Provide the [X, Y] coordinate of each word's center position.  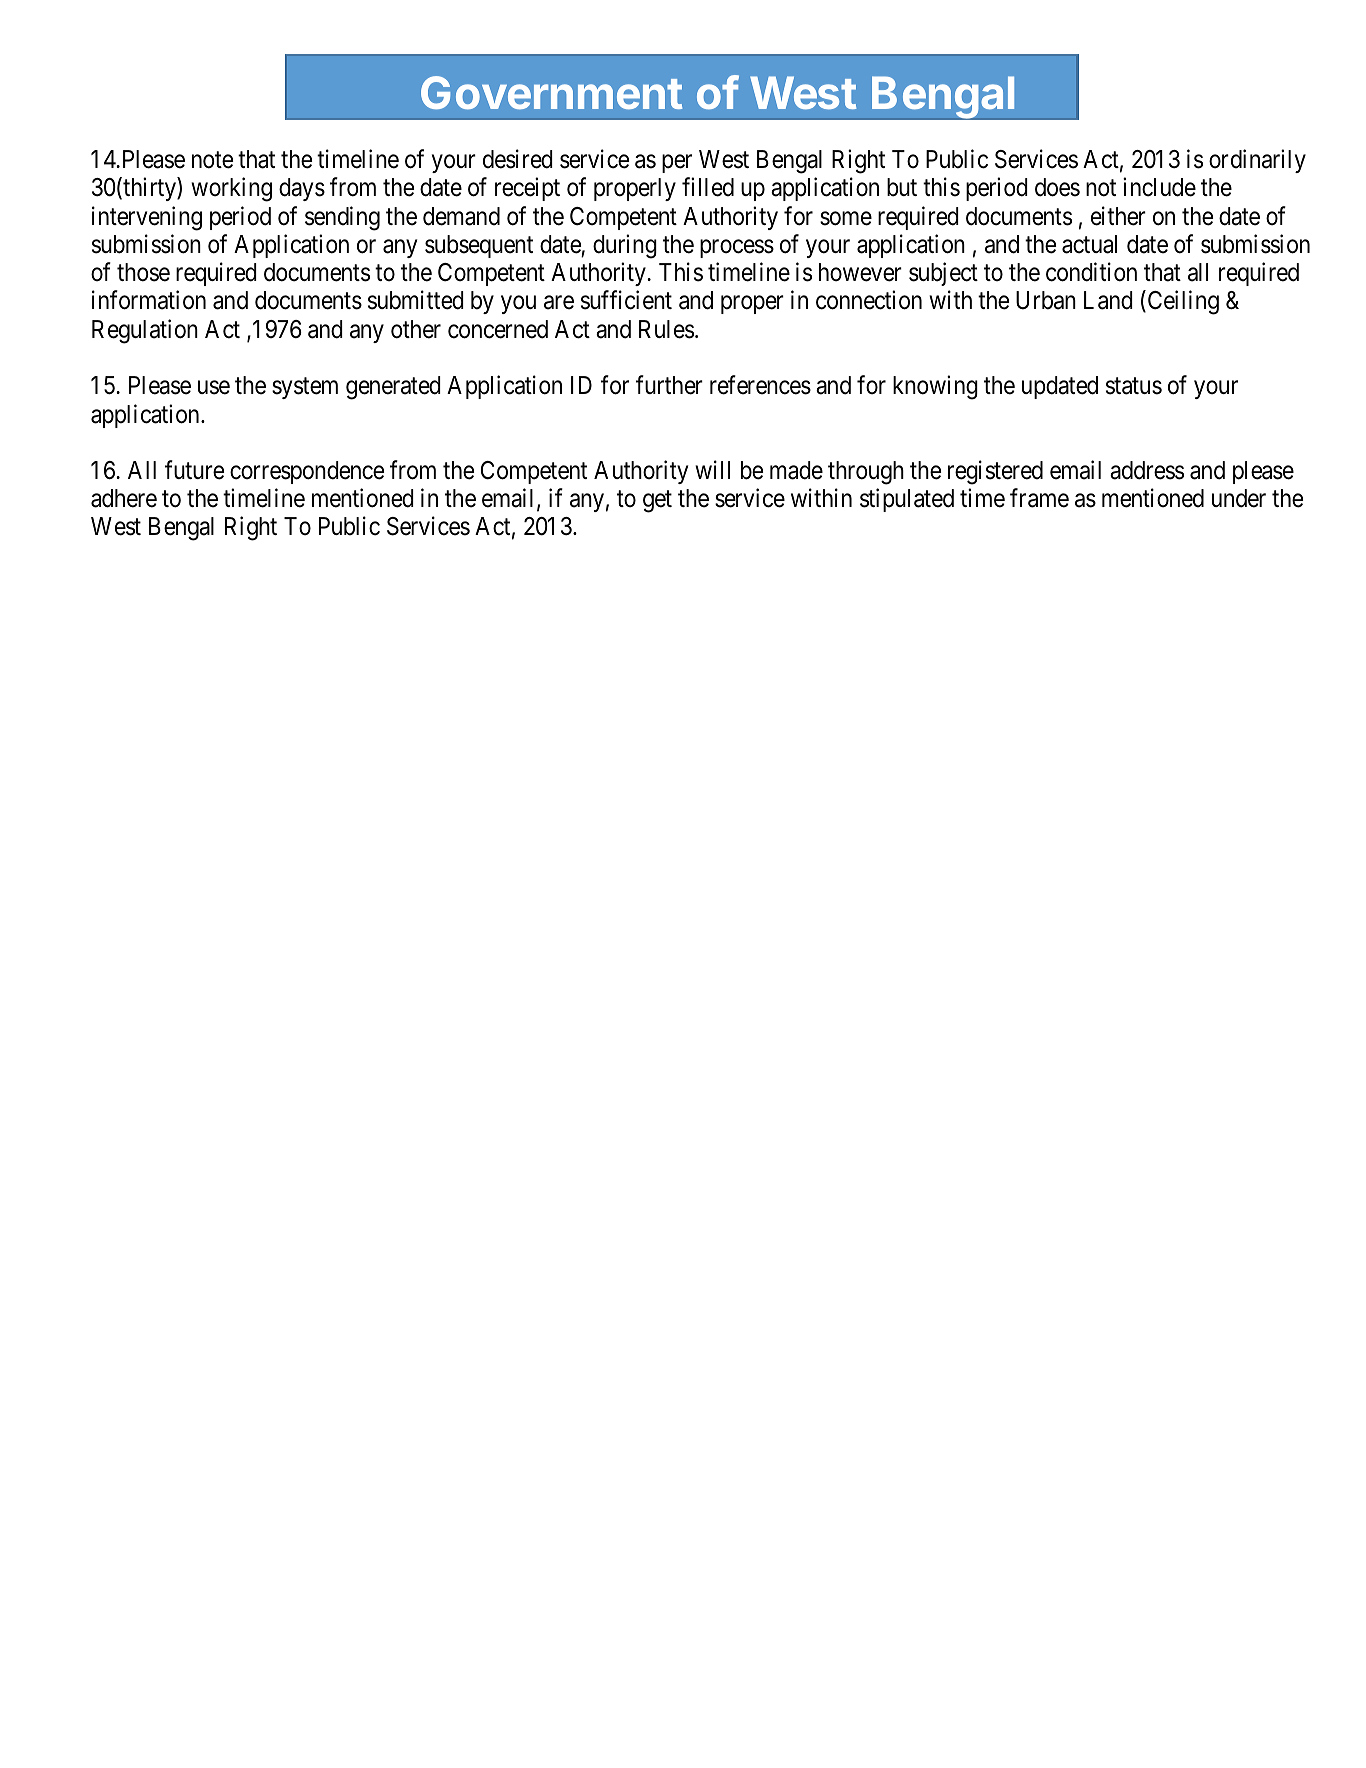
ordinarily [1257, 161]
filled [708, 187]
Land [1108, 300]
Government [551, 92]
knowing [935, 387]
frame [1039, 498]
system [305, 388]
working [231, 190]
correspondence [307, 472]
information [149, 300]
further [669, 385]
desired [518, 159]
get [657, 502]
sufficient [626, 300]
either [1118, 216]
